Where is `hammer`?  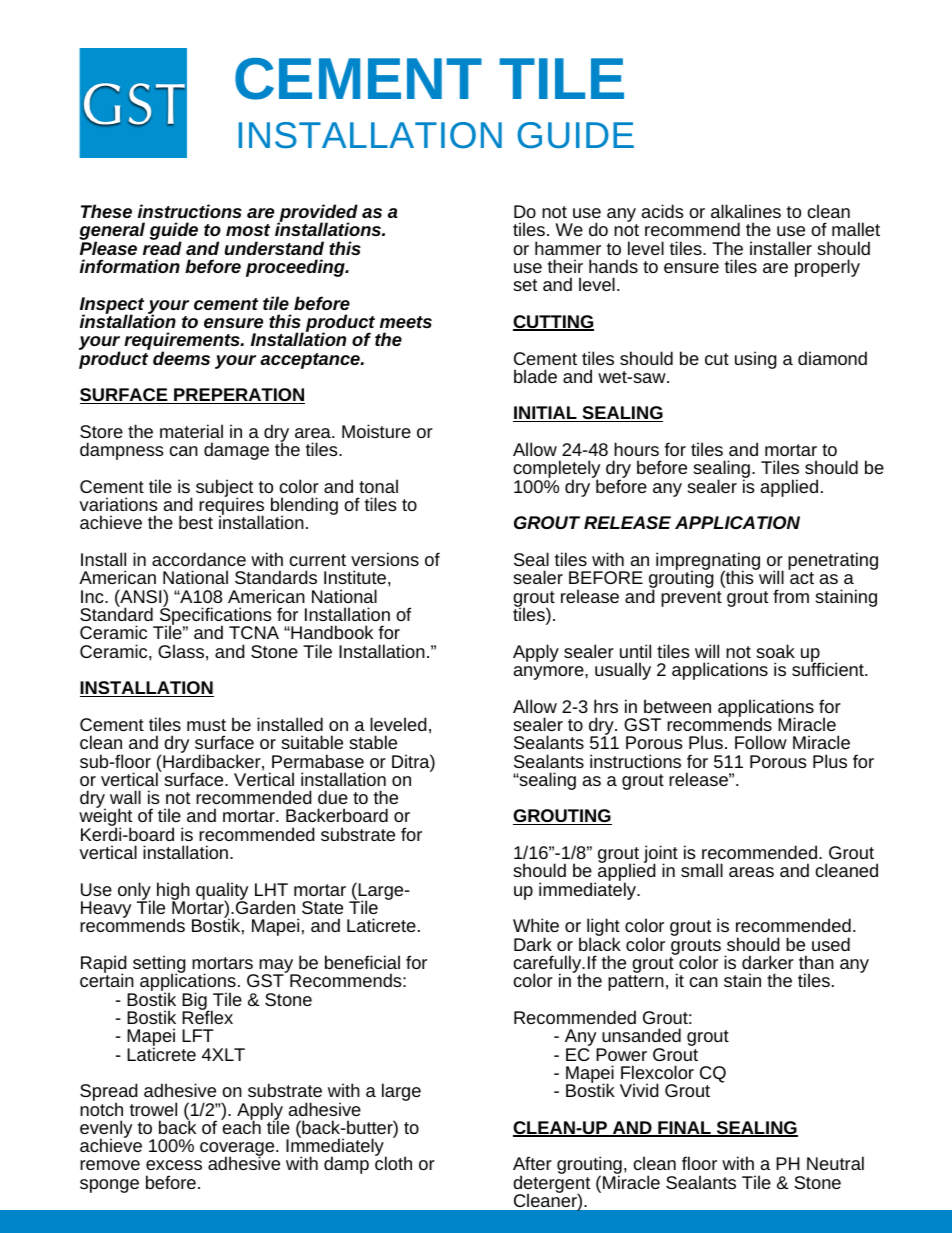 hammer is located at coordinates (568, 248).
